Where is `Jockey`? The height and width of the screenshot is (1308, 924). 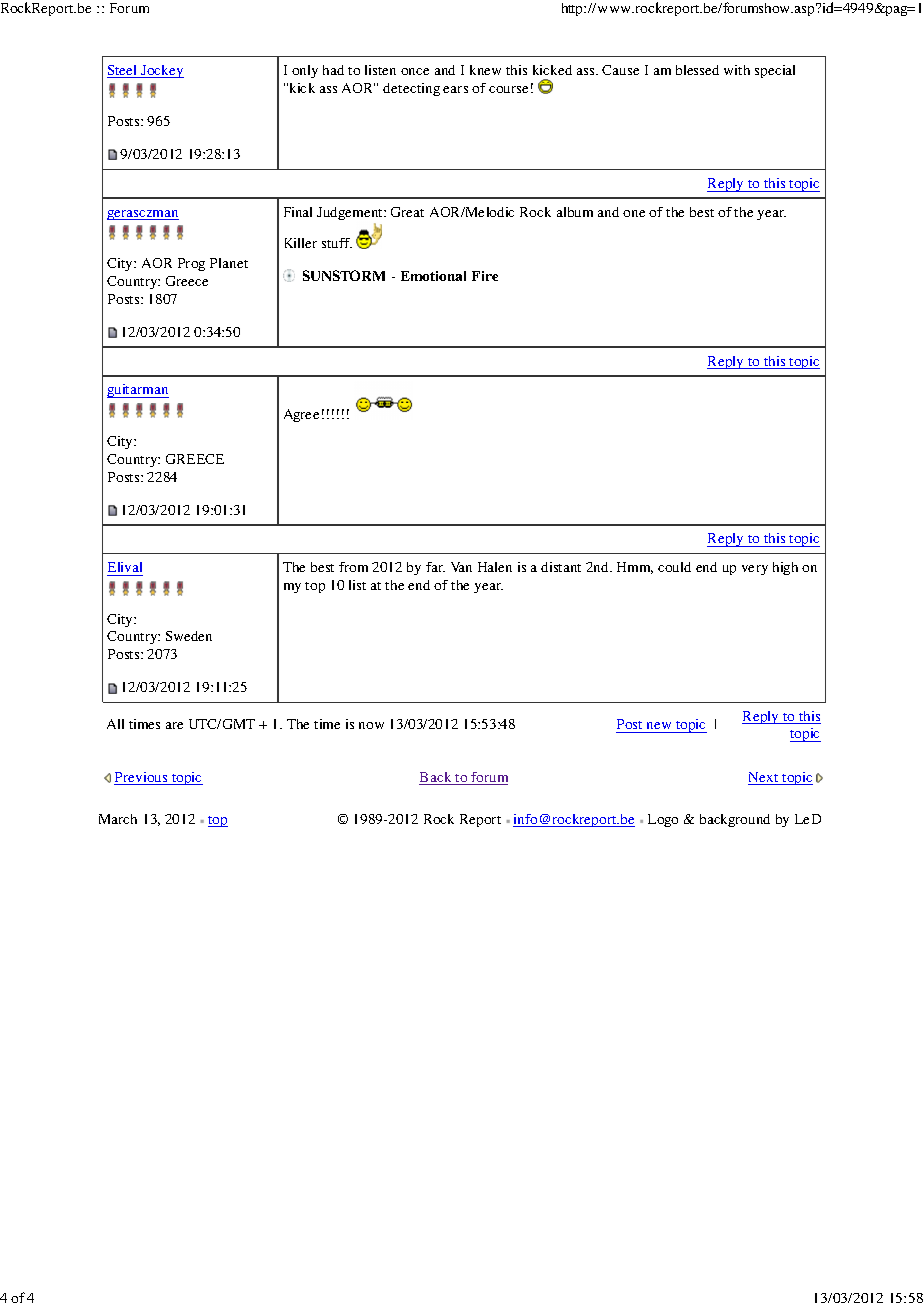
Jockey is located at coordinates (161, 71).
